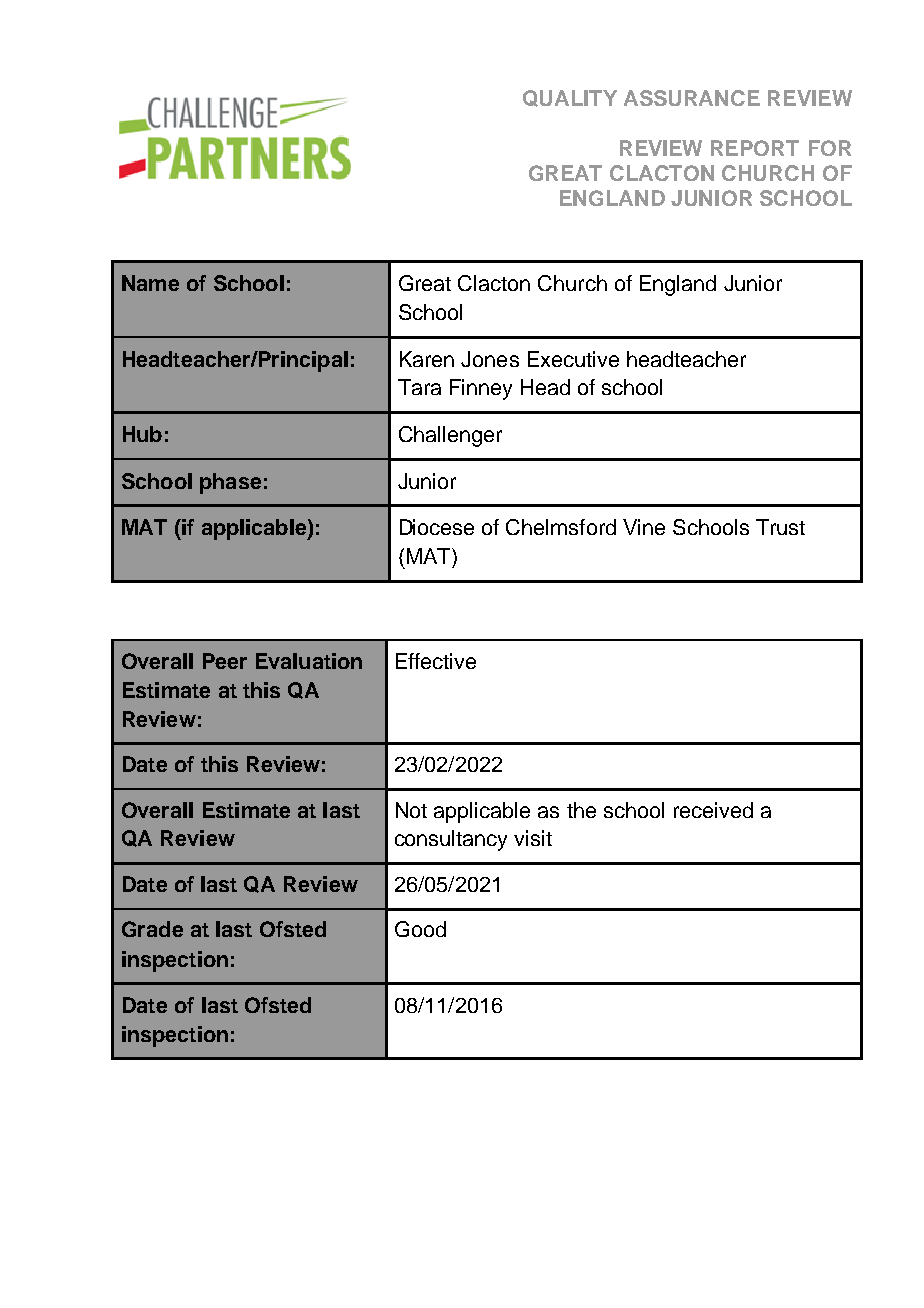 The height and width of the screenshot is (1308, 924). What do you see at coordinates (420, 929) in the screenshot?
I see `Good` at bounding box center [420, 929].
